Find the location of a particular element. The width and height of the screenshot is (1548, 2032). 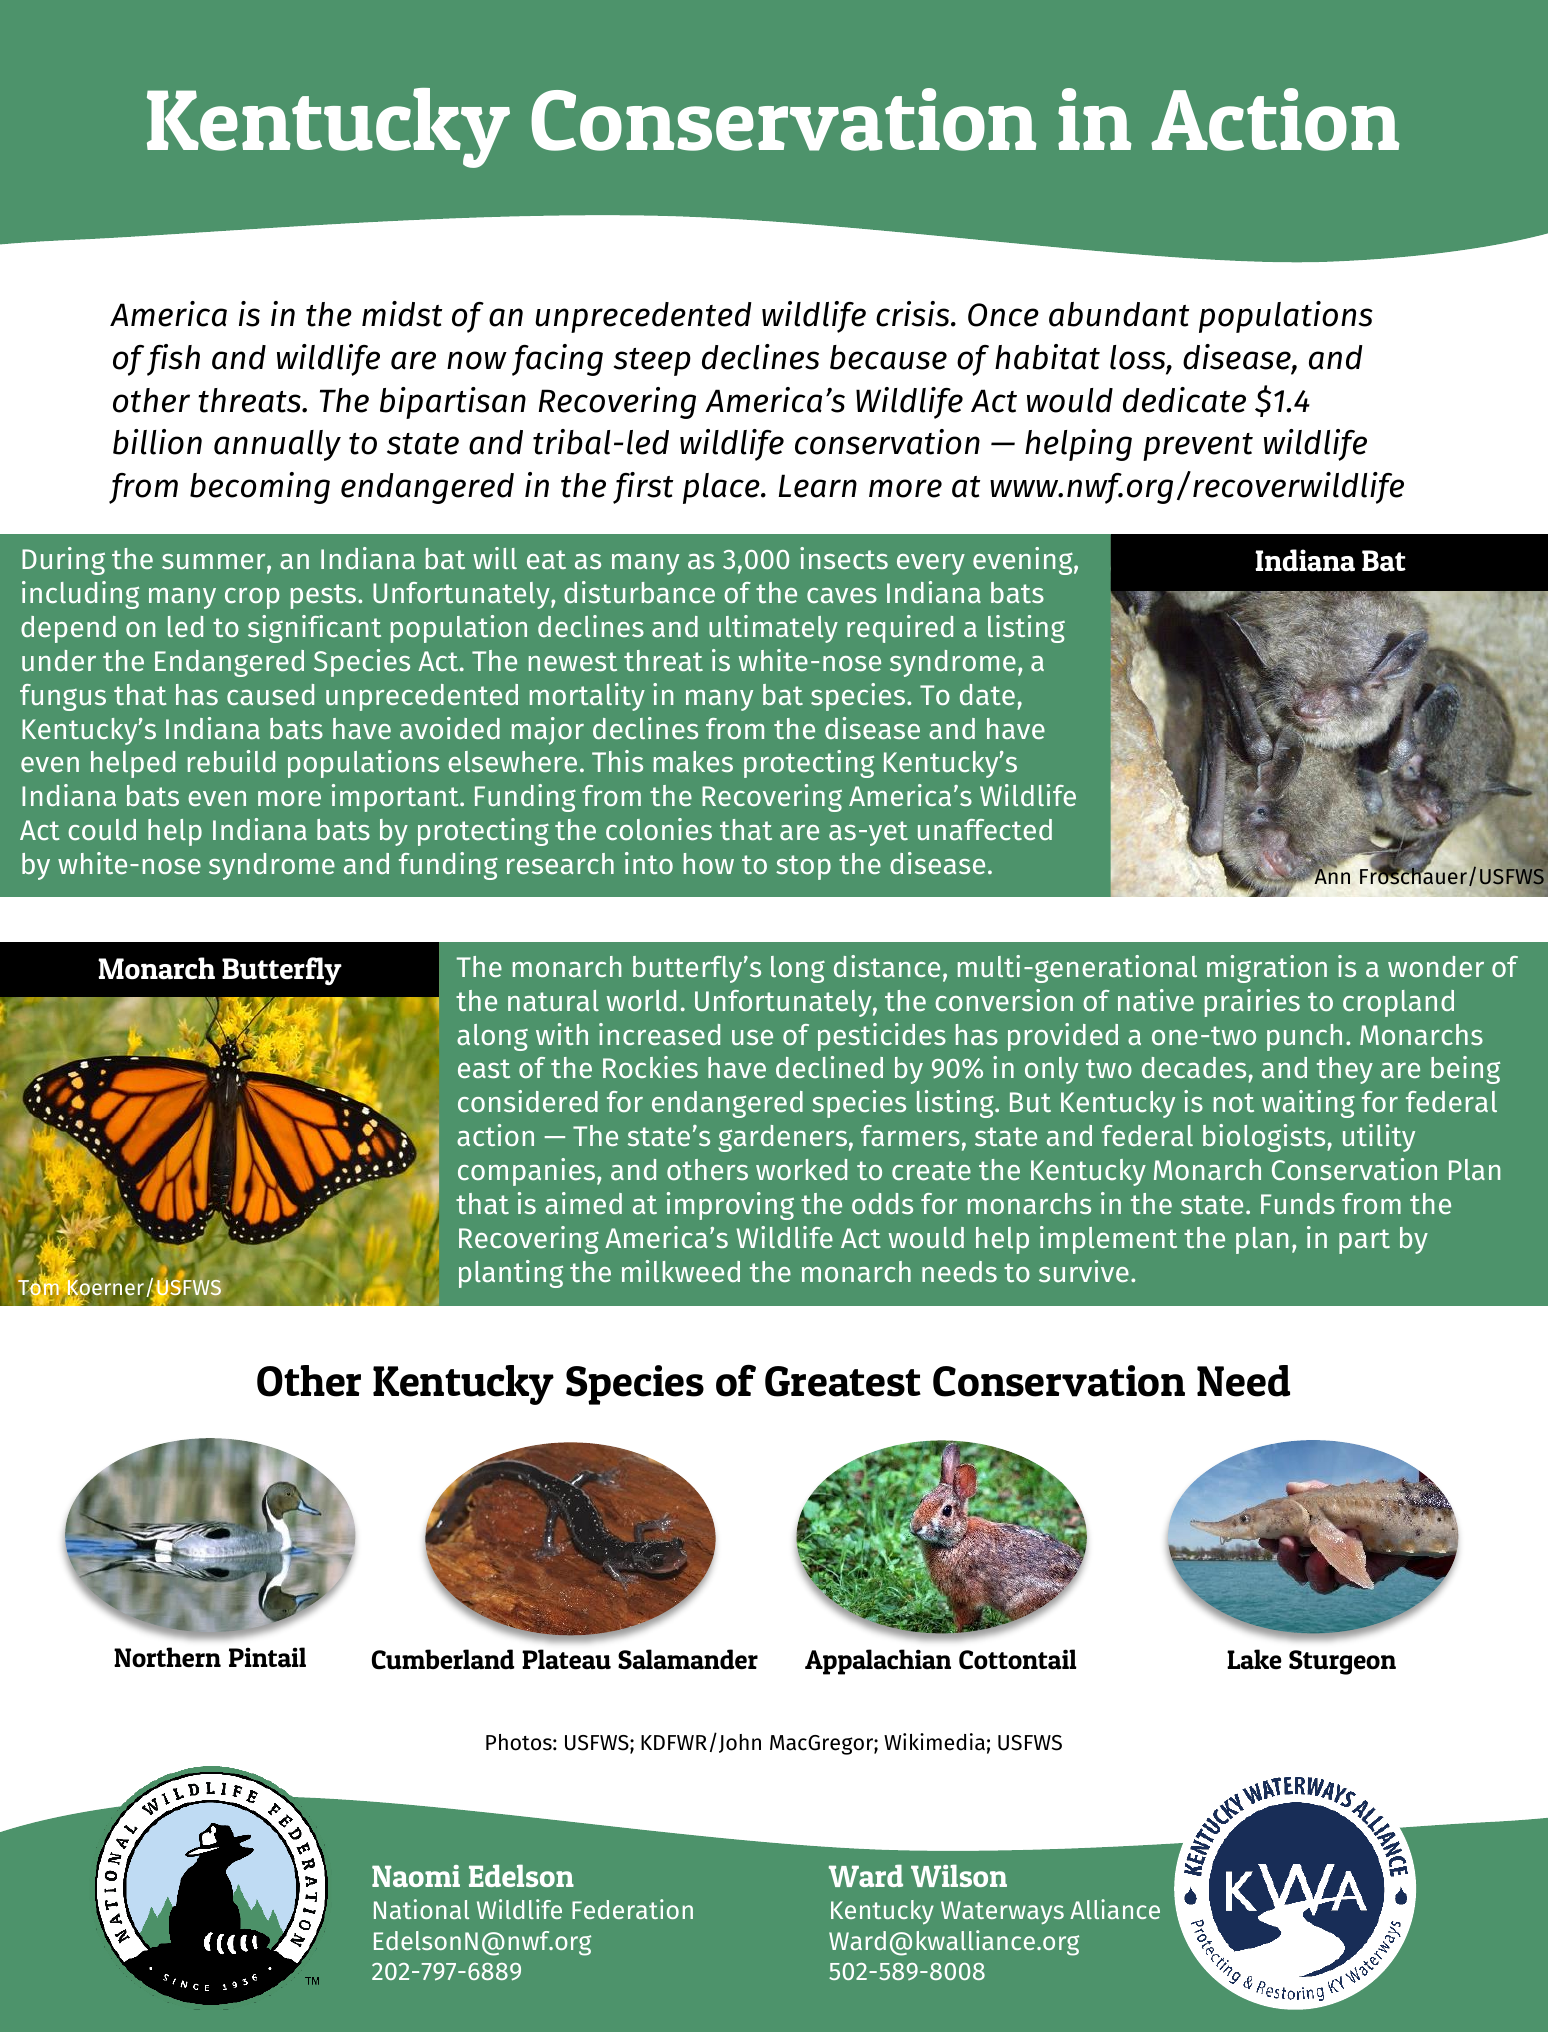

Naomi is located at coordinates (416, 1876).
